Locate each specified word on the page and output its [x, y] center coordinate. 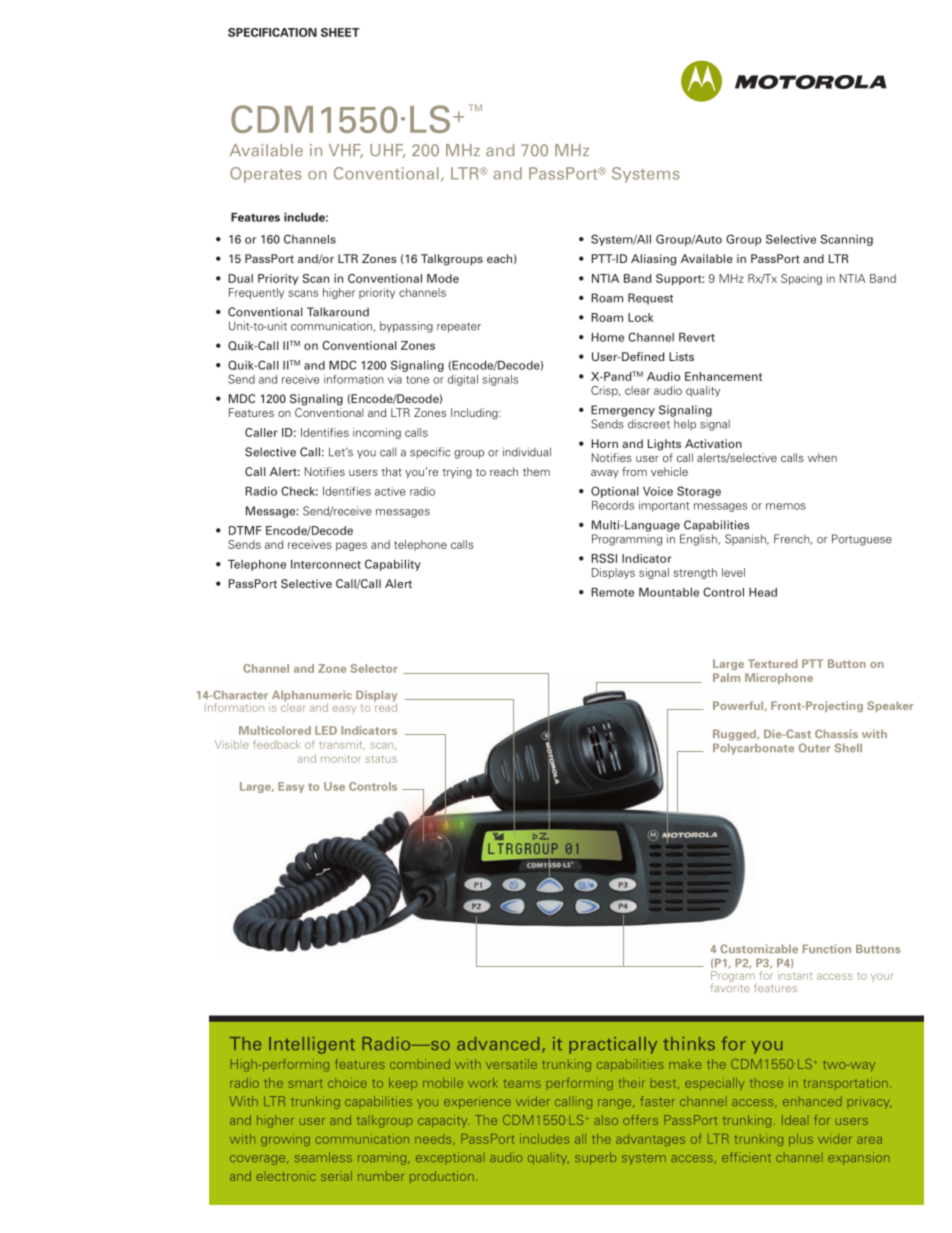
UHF [387, 151]
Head [763, 592]
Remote [613, 592]
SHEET [340, 32]
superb [595, 1158]
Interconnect [326, 564]
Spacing [801, 279]
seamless [323, 1157]
